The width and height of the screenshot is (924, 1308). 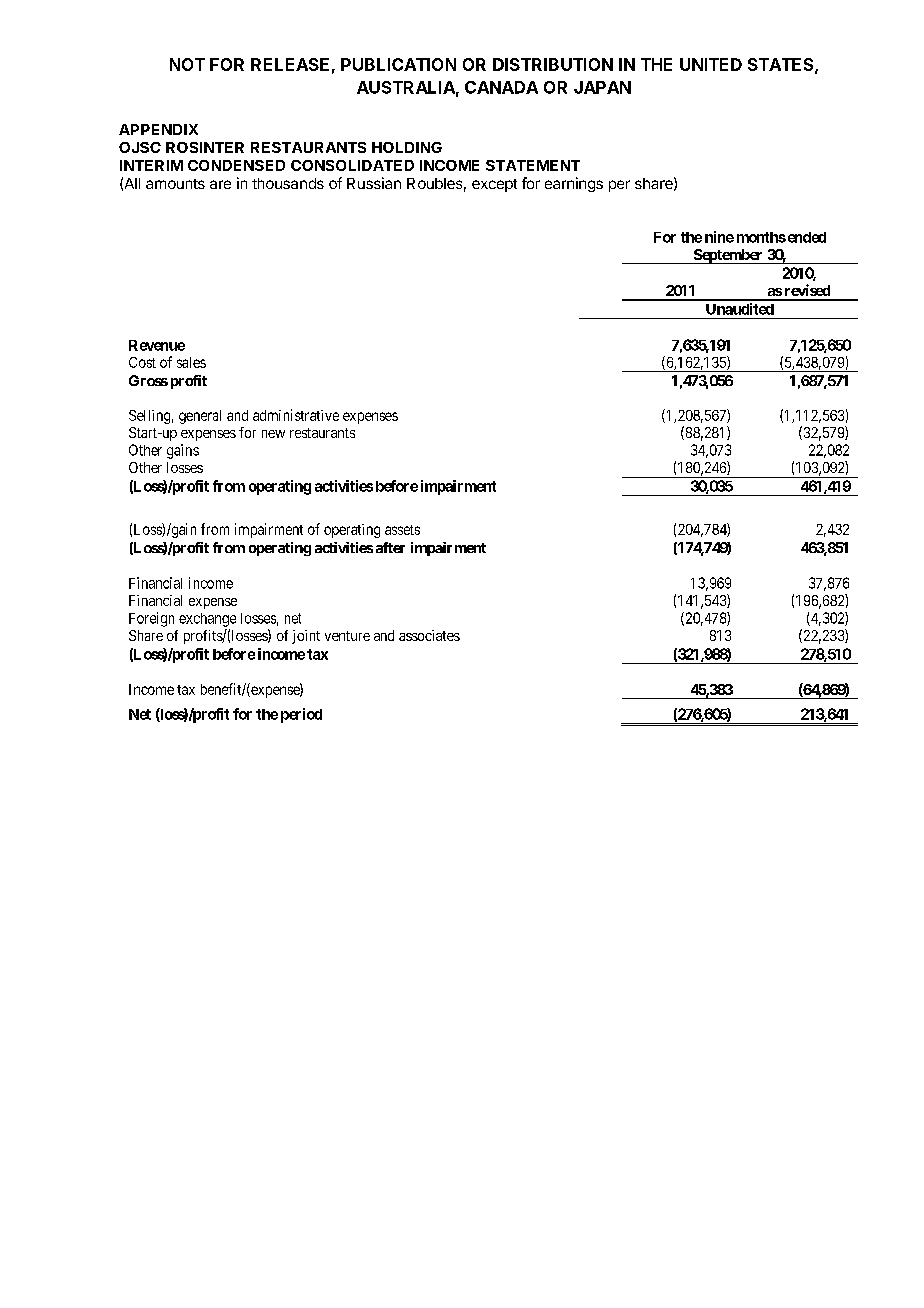 I want to click on Revenue, so click(x=157, y=345).
